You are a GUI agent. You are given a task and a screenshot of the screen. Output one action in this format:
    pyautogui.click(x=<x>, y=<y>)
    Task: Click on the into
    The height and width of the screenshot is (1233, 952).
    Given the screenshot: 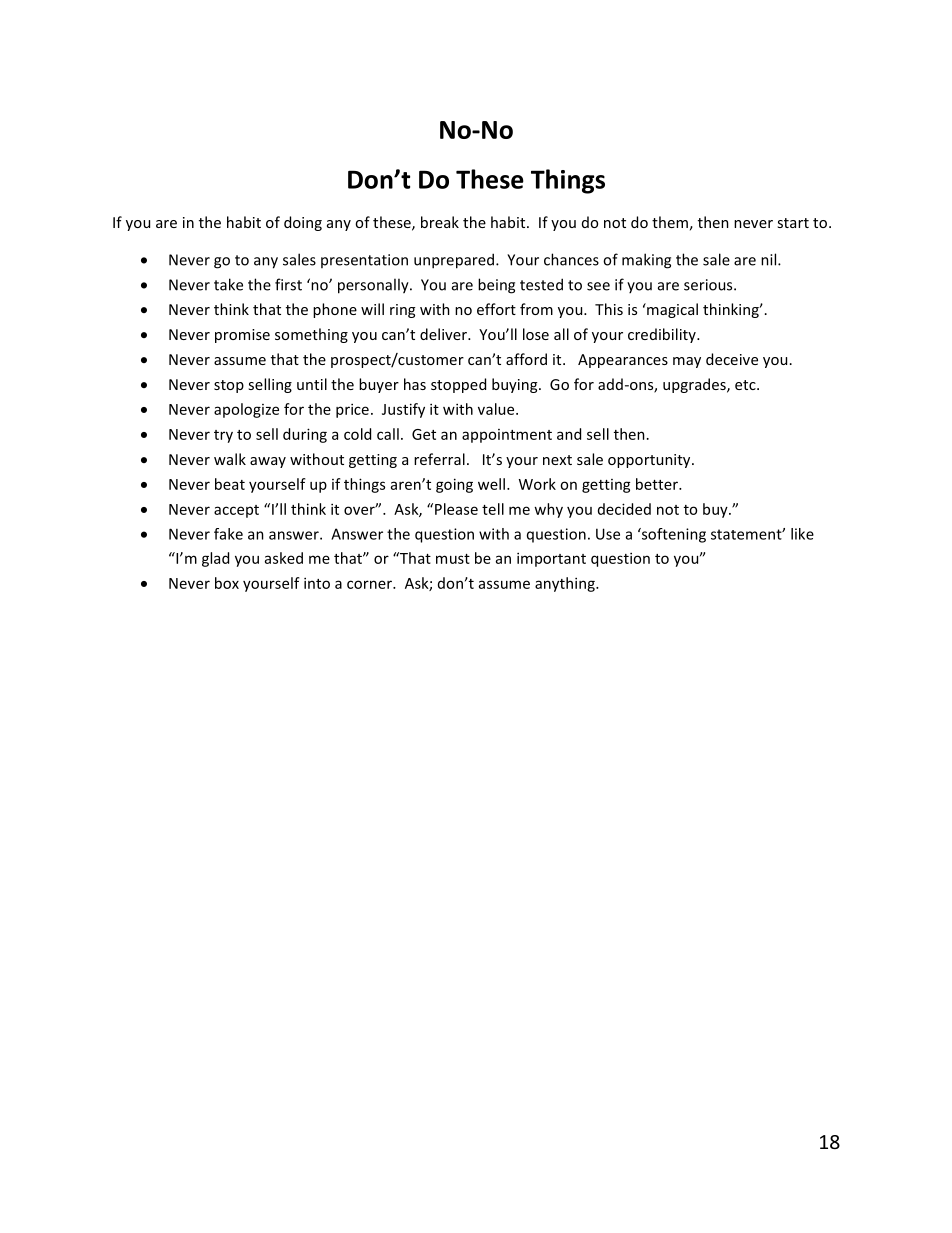 What is the action you would take?
    pyautogui.click(x=317, y=583)
